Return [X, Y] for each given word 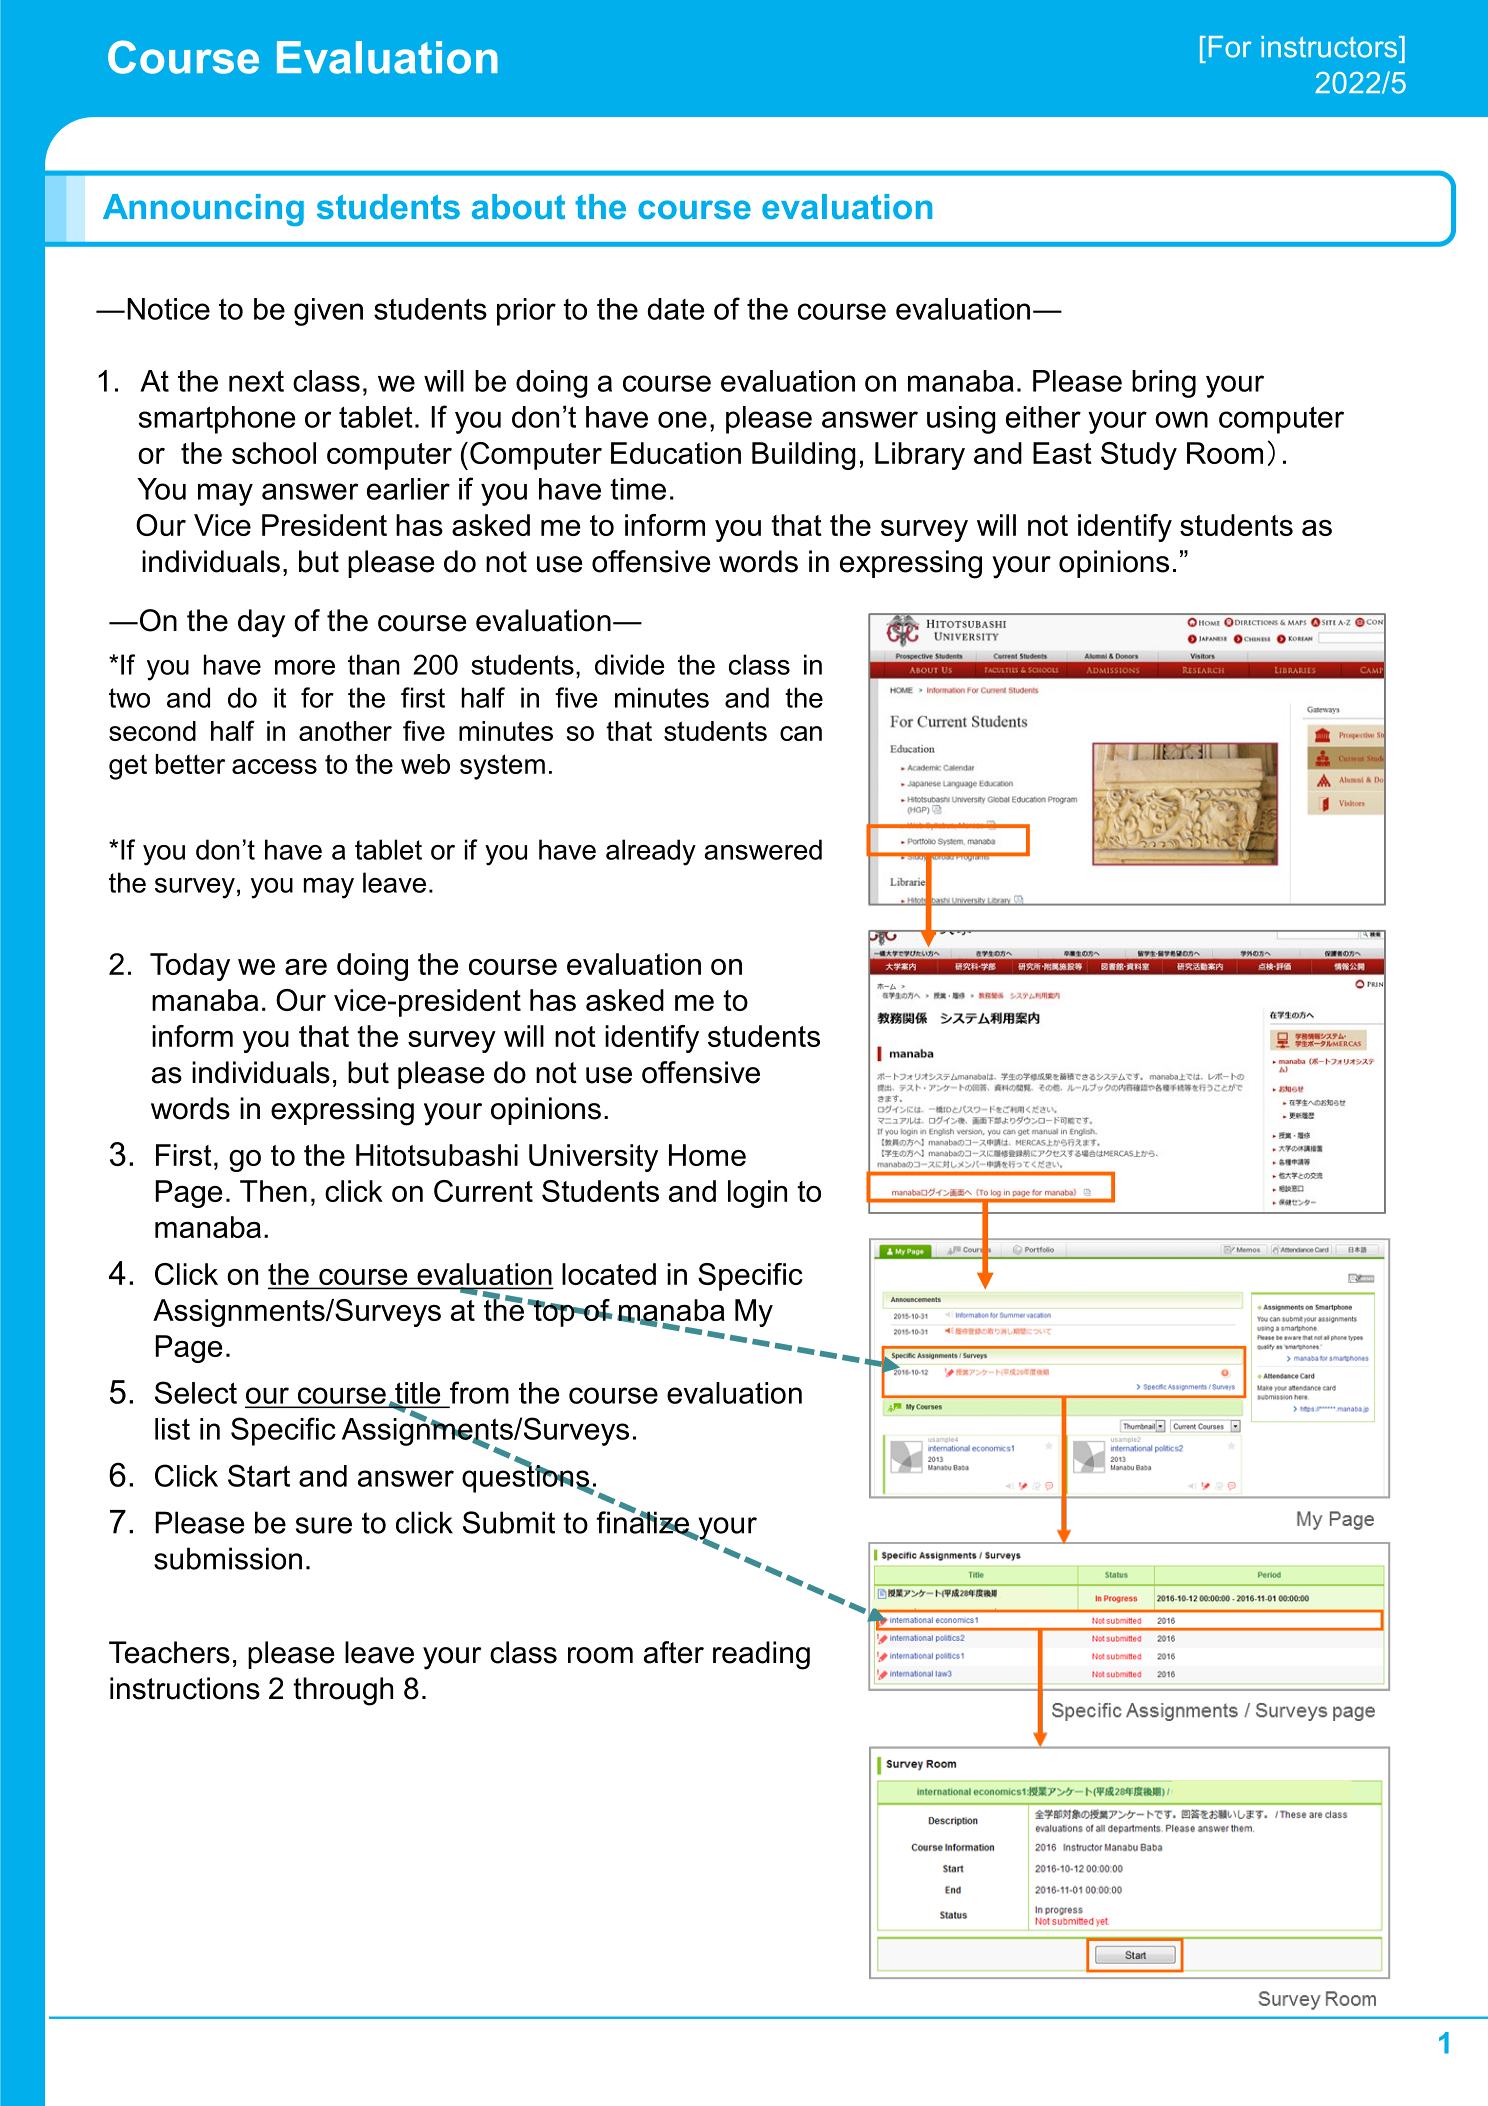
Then [273, 1191]
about [518, 206]
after [674, 1652]
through [343, 1691]
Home [707, 1155]
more [305, 667]
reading [761, 1655]
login [757, 1194]
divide [630, 664]
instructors [1330, 47]
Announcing [203, 210]
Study [1139, 456]
